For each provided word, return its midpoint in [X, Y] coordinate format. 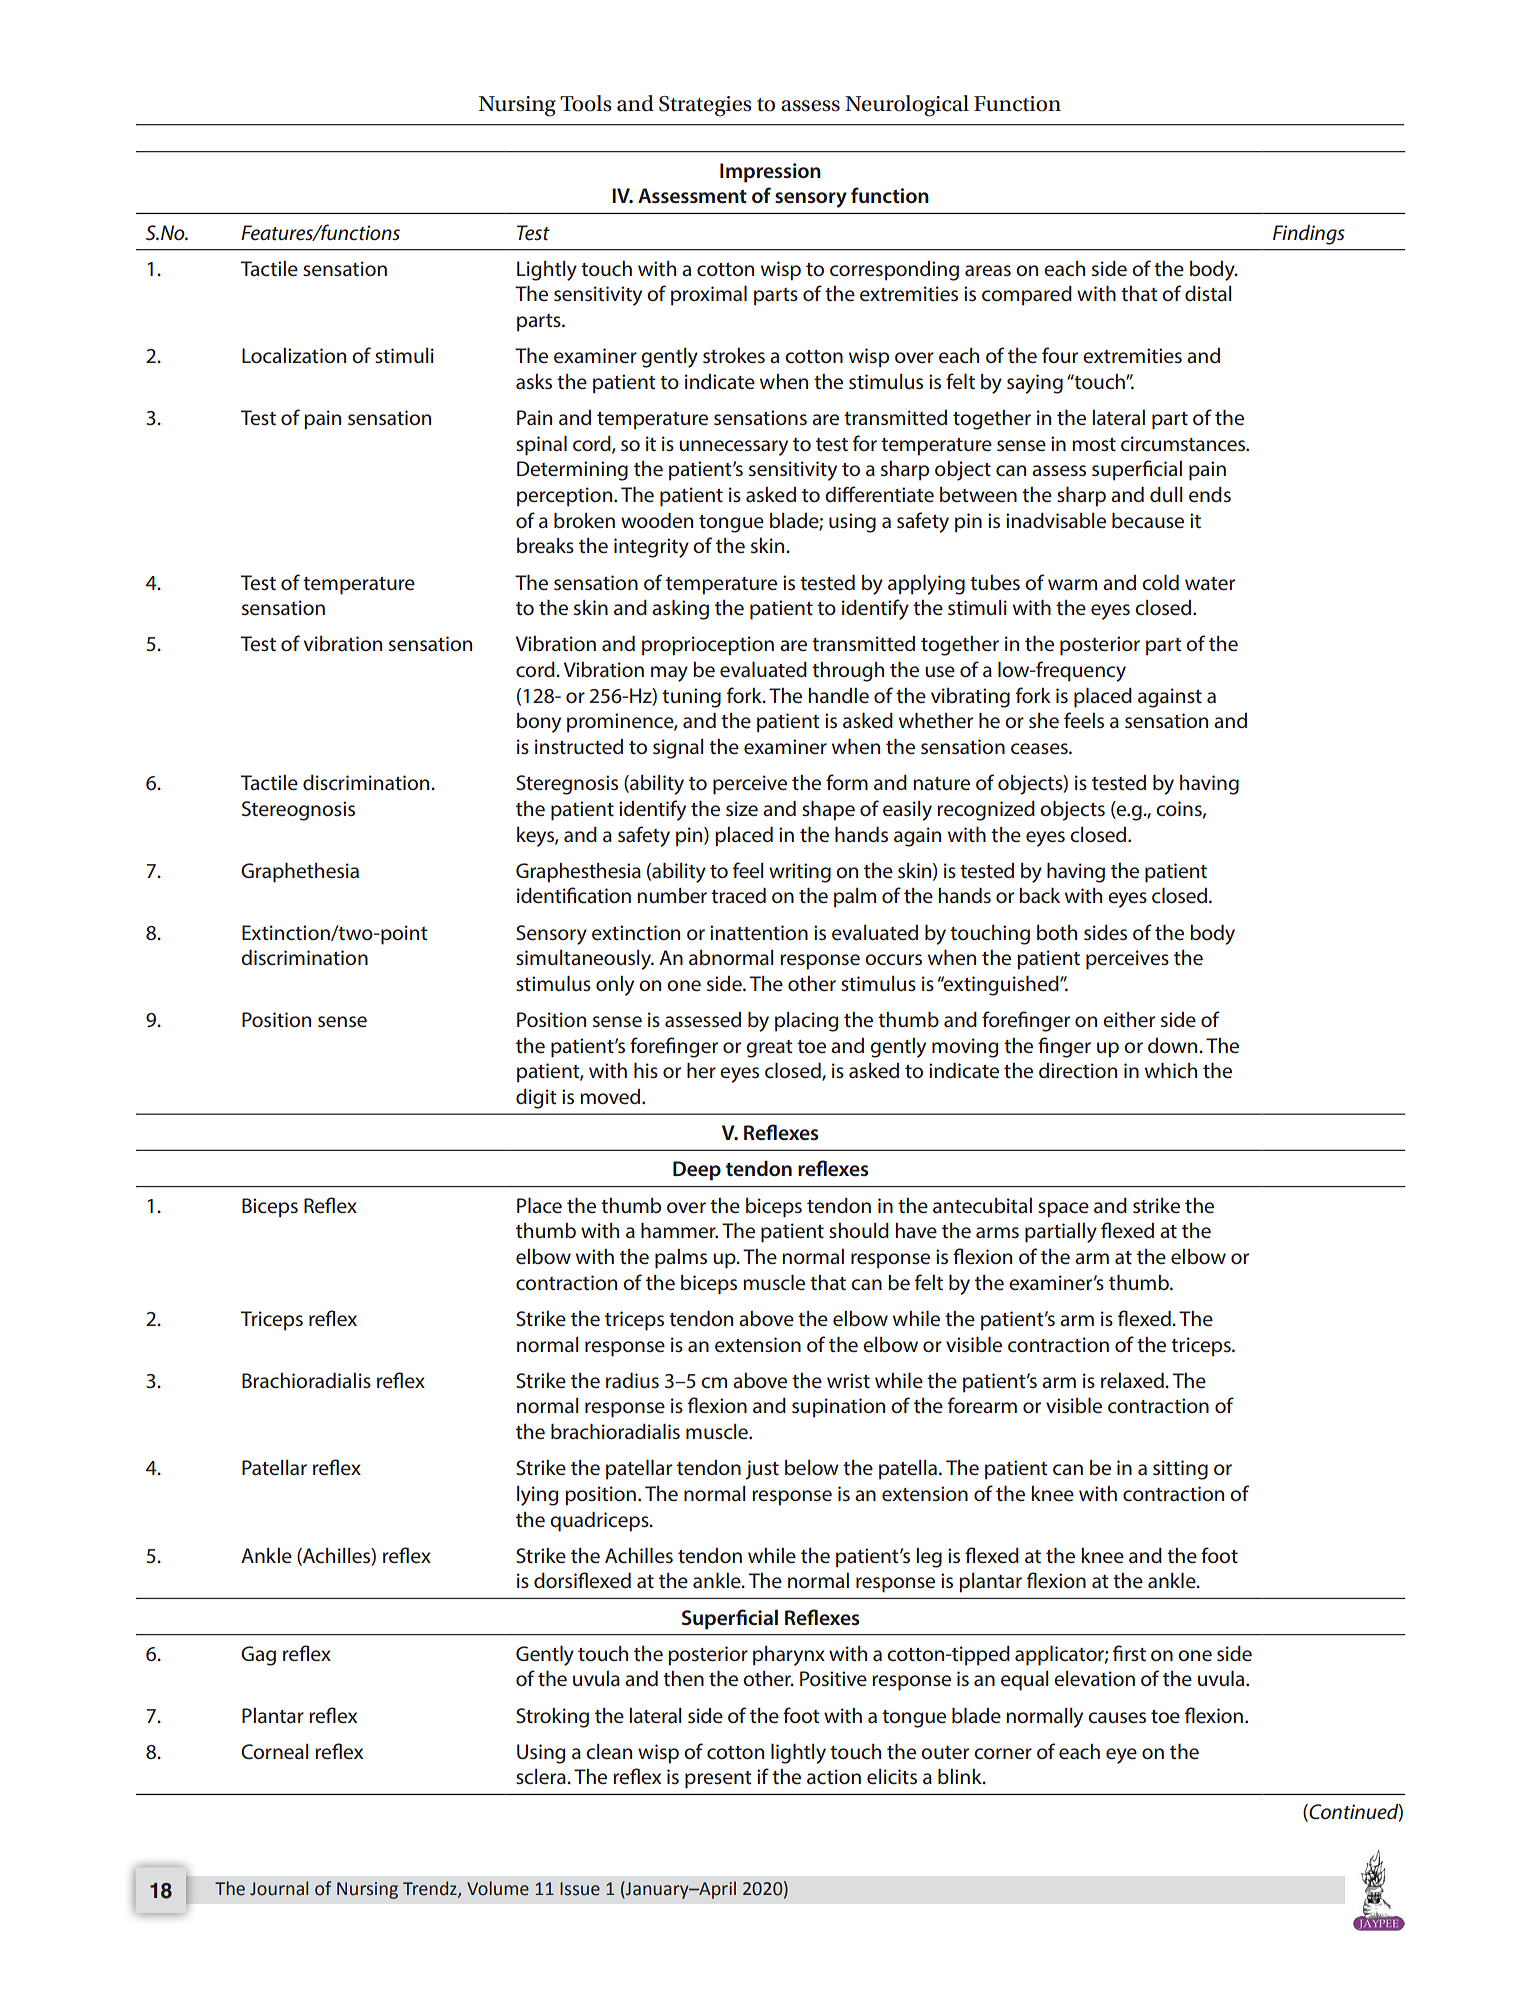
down [1174, 1045]
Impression [770, 173]
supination [838, 1408]
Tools [586, 103]
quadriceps [600, 1522]
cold [1160, 582]
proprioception [708, 646]
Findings [1309, 235]
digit [536, 1099]
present [718, 1780]
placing [806, 1022]
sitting [1180, 1470]
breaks [545, 546]
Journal [279, 1888]
